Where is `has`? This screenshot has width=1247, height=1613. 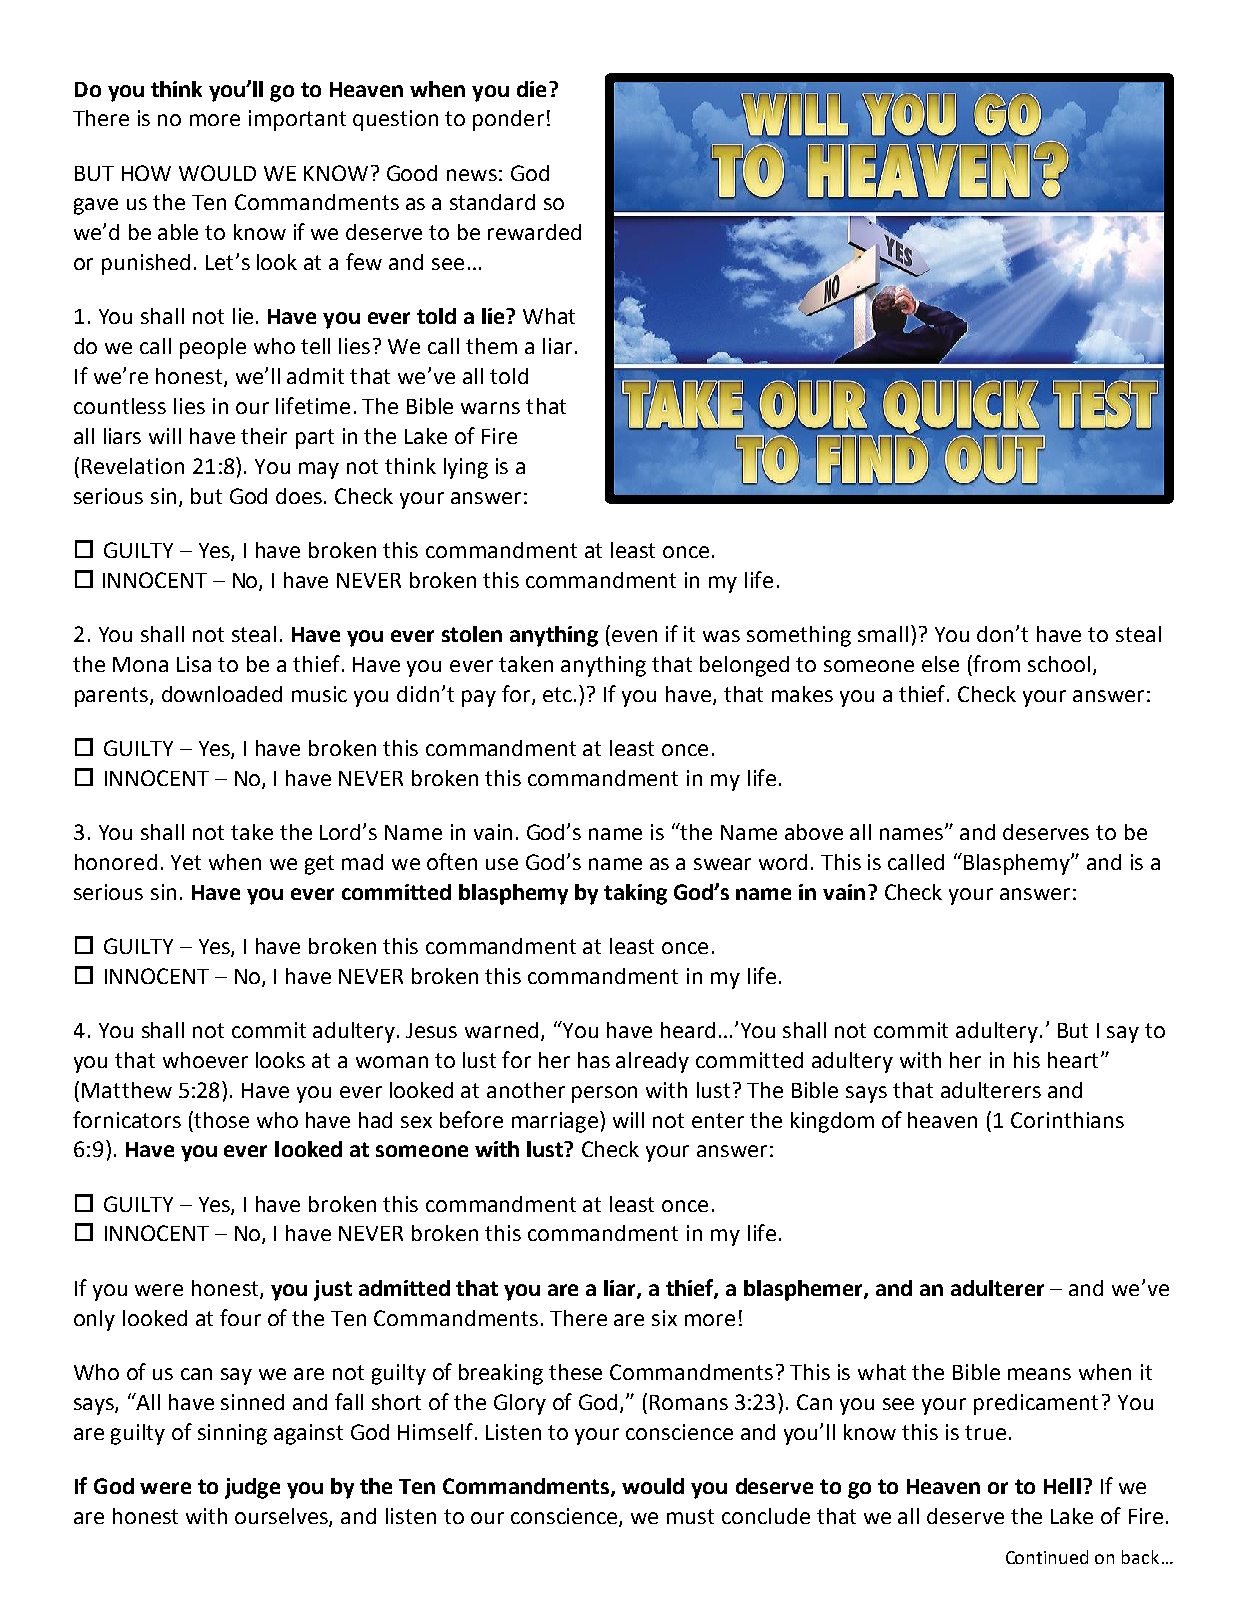
has is located at coordinates (594, 1060).
